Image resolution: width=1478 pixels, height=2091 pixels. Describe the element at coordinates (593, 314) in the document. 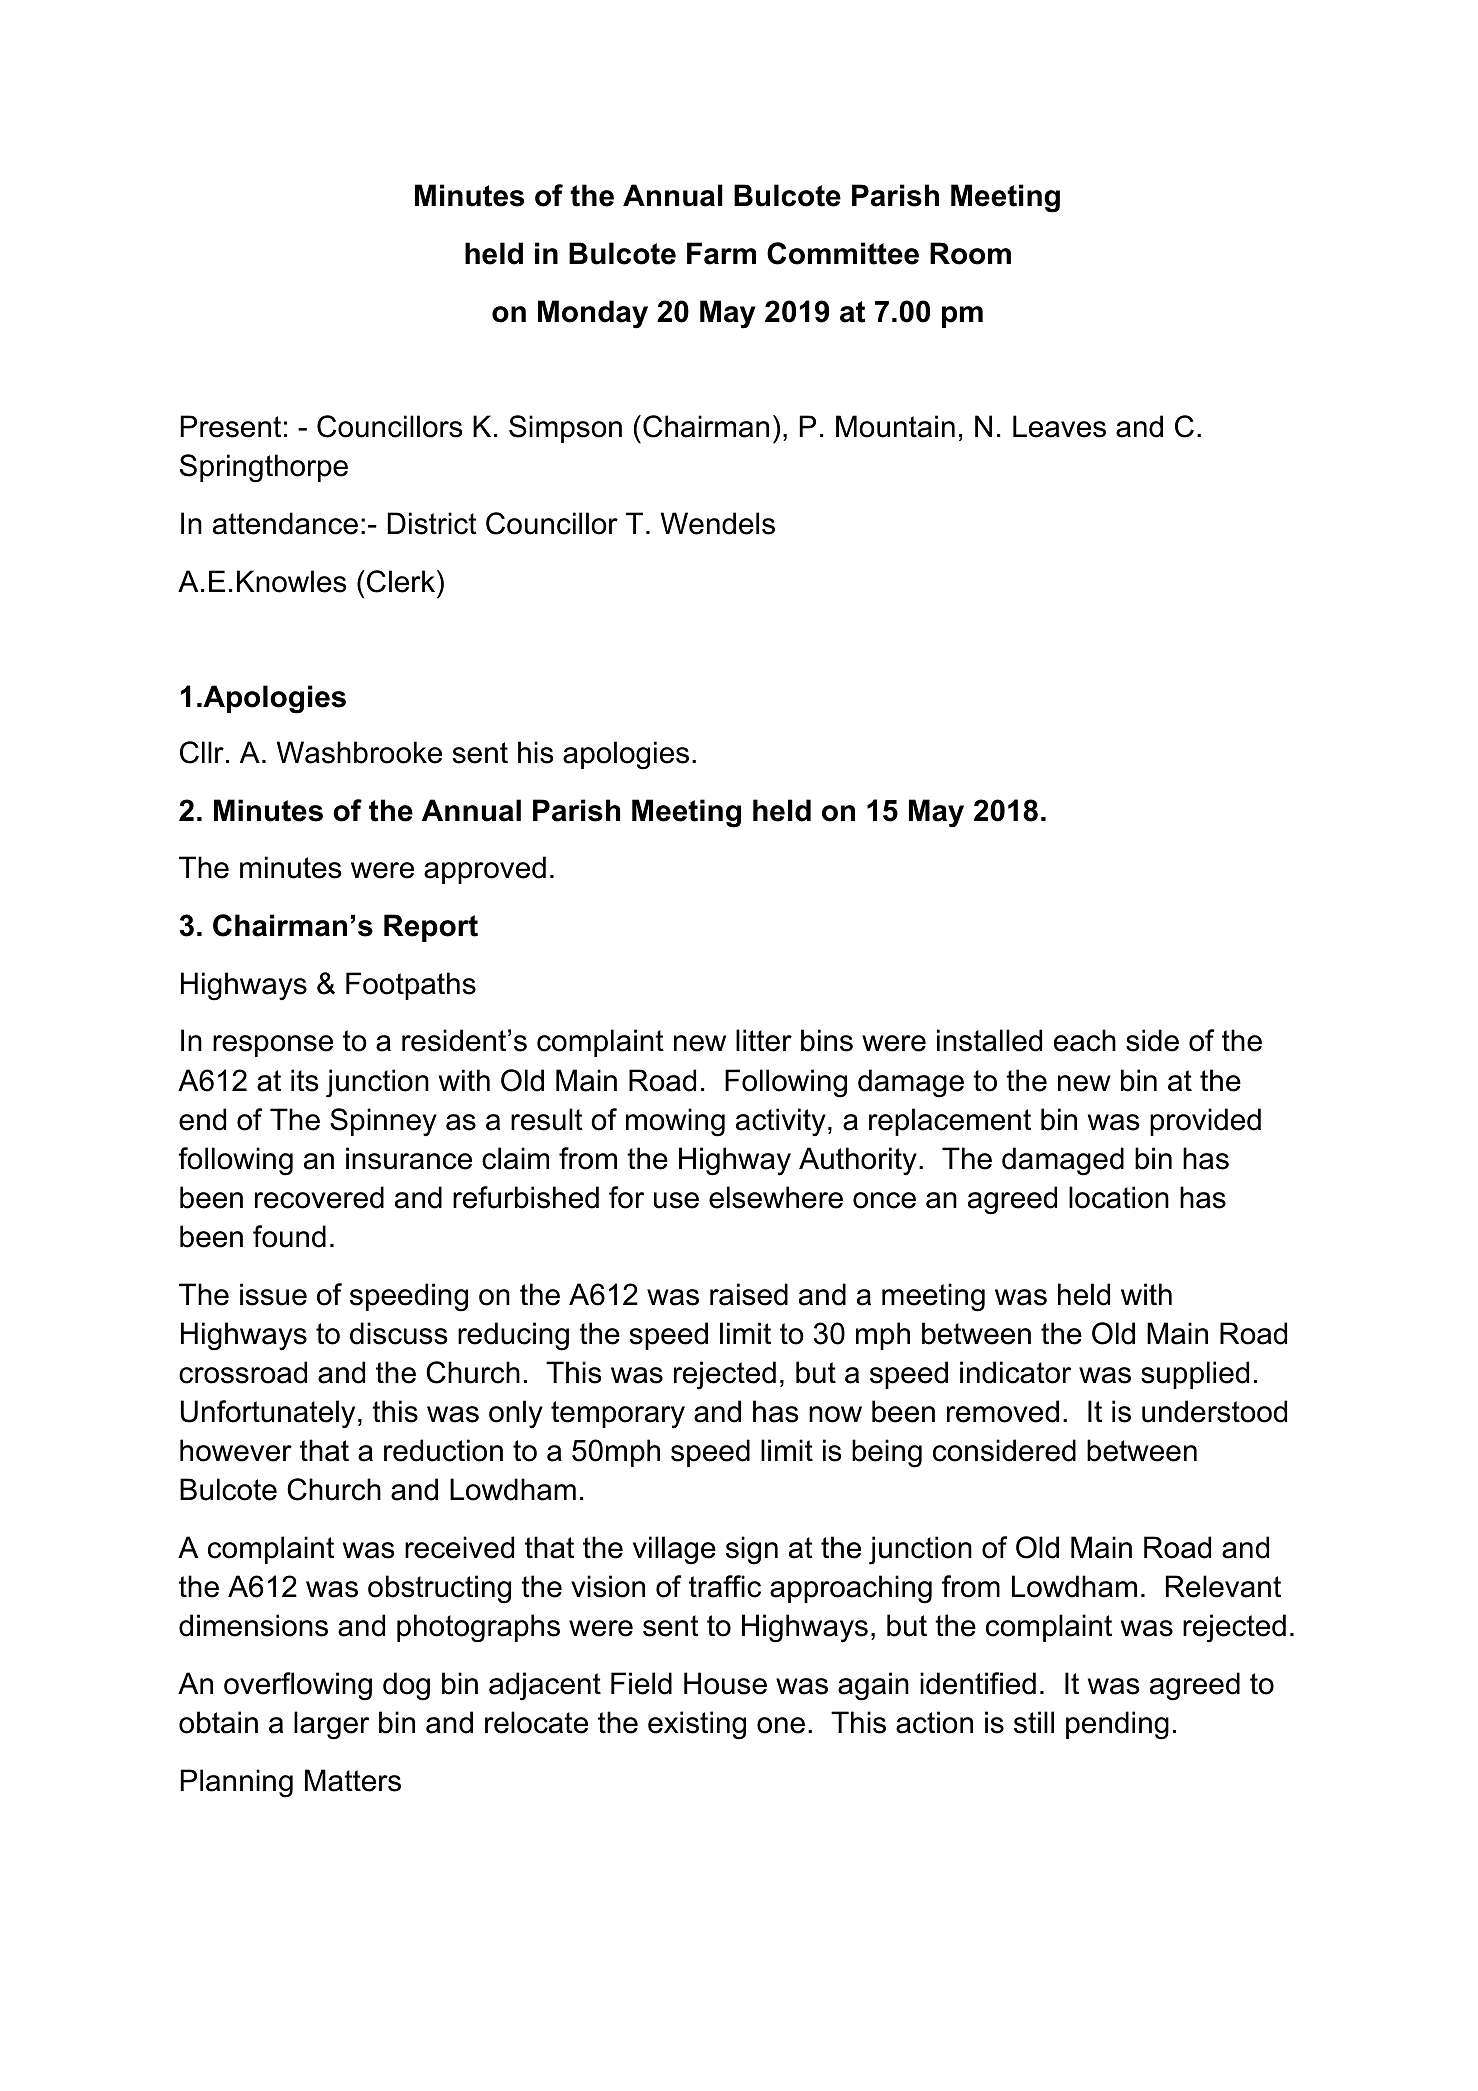

I see `Monday` at that location.
